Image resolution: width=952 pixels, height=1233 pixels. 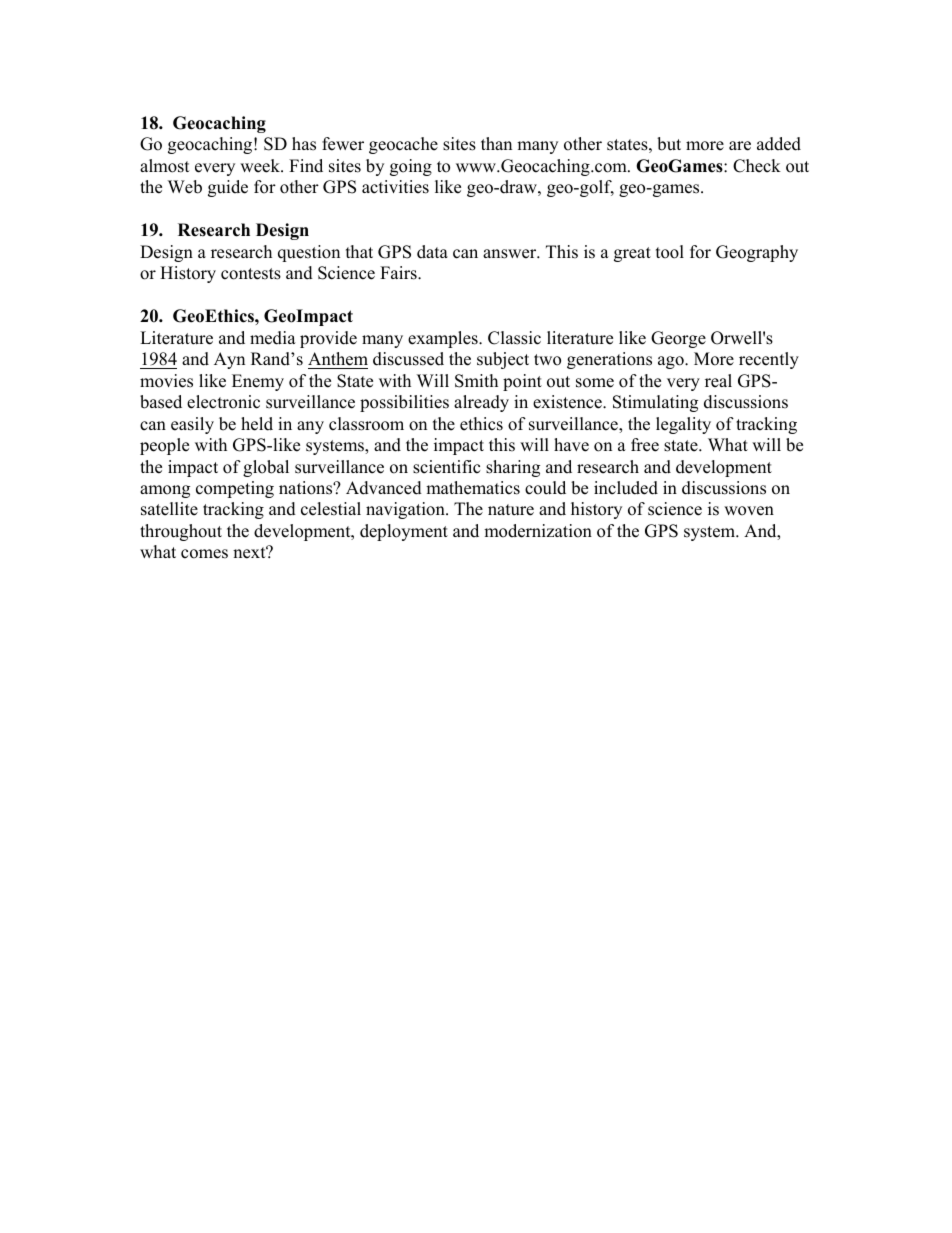 I want to click on comes, so click(x=204, y=554).
